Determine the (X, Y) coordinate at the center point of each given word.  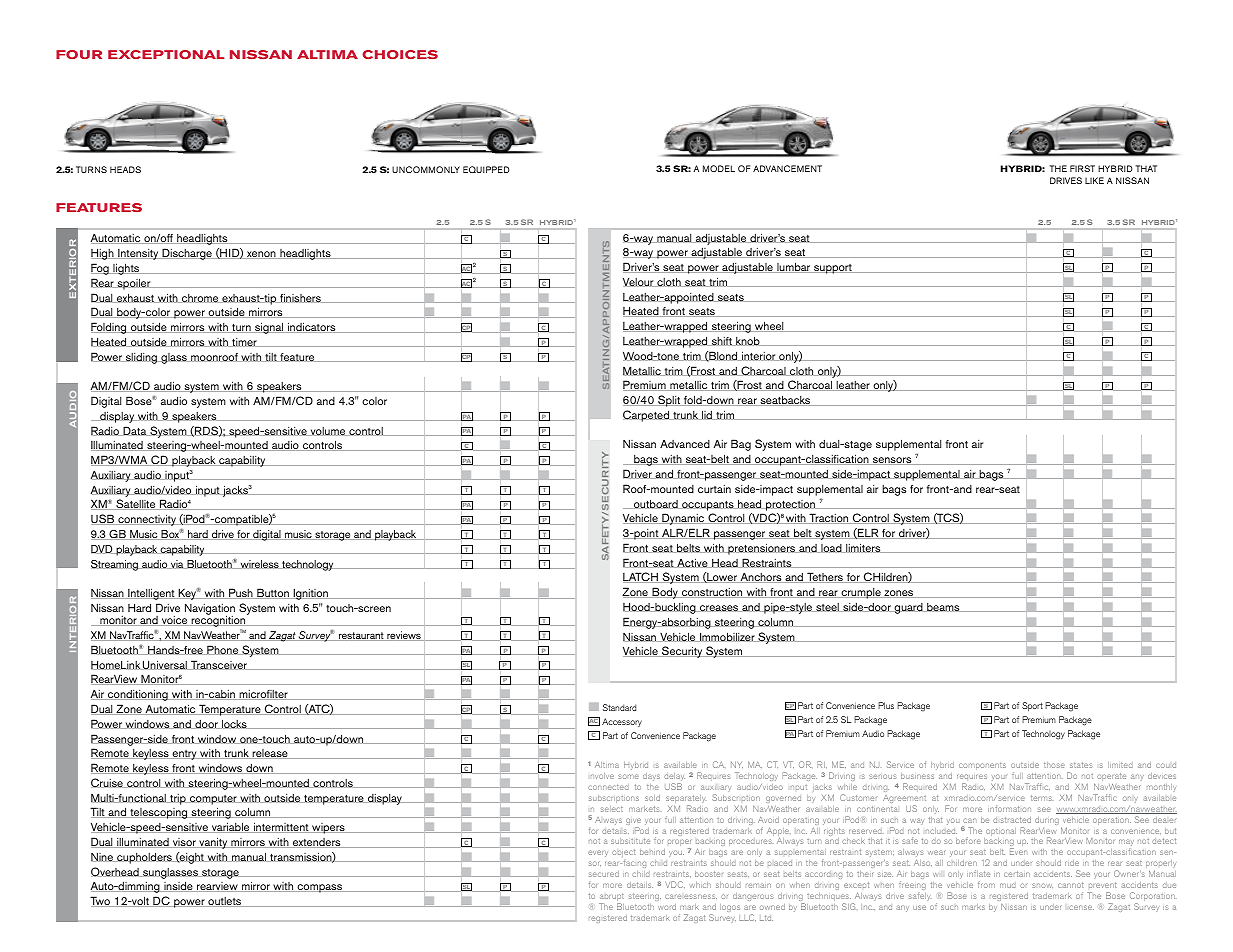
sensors (892, 461)
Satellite (136, 504)
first (1082, 168)
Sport (1032, 707)
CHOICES (400, 54)
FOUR (79, 54)
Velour (639, 282)
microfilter (263, 695)
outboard (656, 504)
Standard (619, 707)
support (833, 269)
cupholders (144, 858)
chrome (200, 298)
